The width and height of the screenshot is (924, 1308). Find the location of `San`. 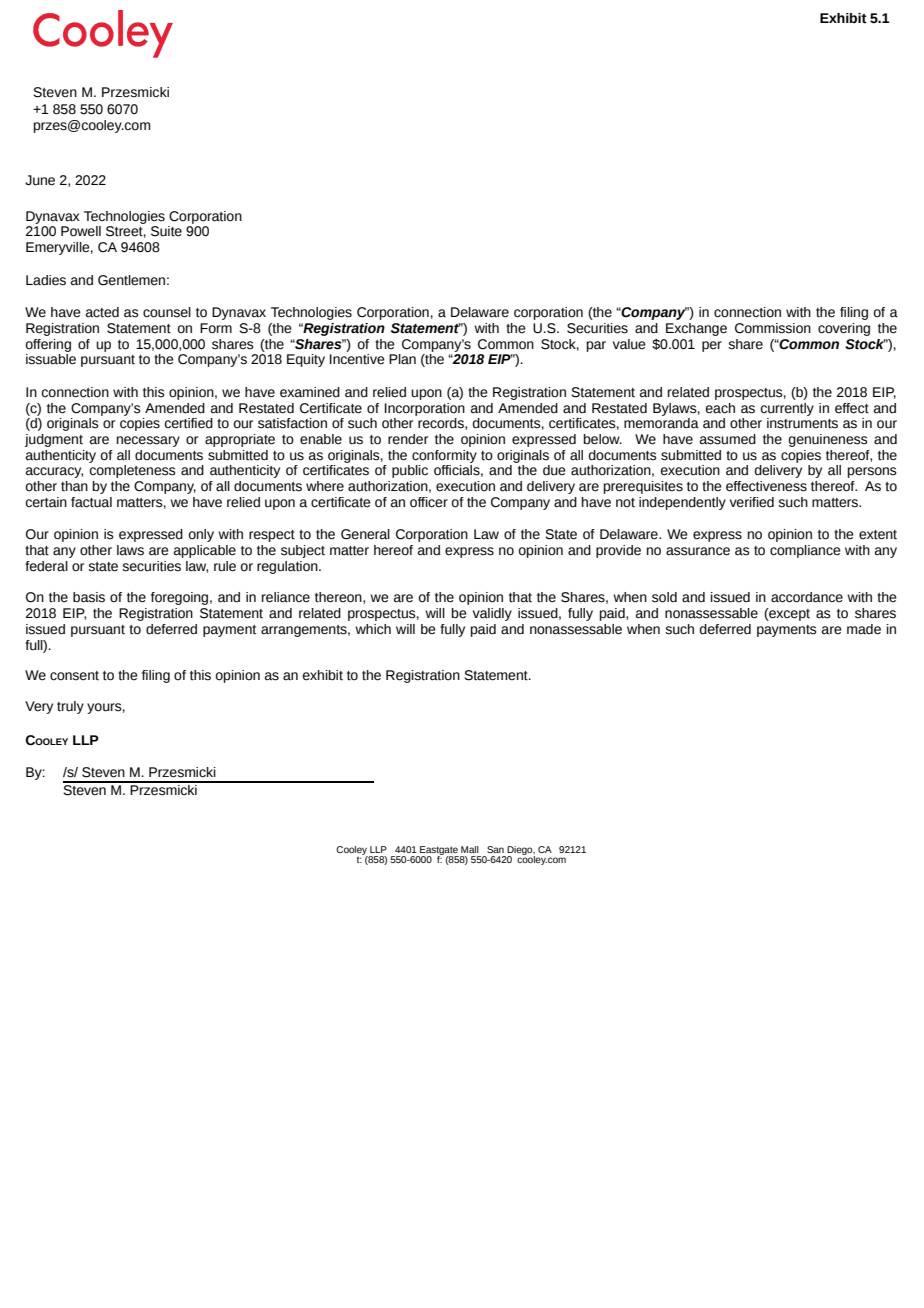

San is located at coordinates (495, 849).
